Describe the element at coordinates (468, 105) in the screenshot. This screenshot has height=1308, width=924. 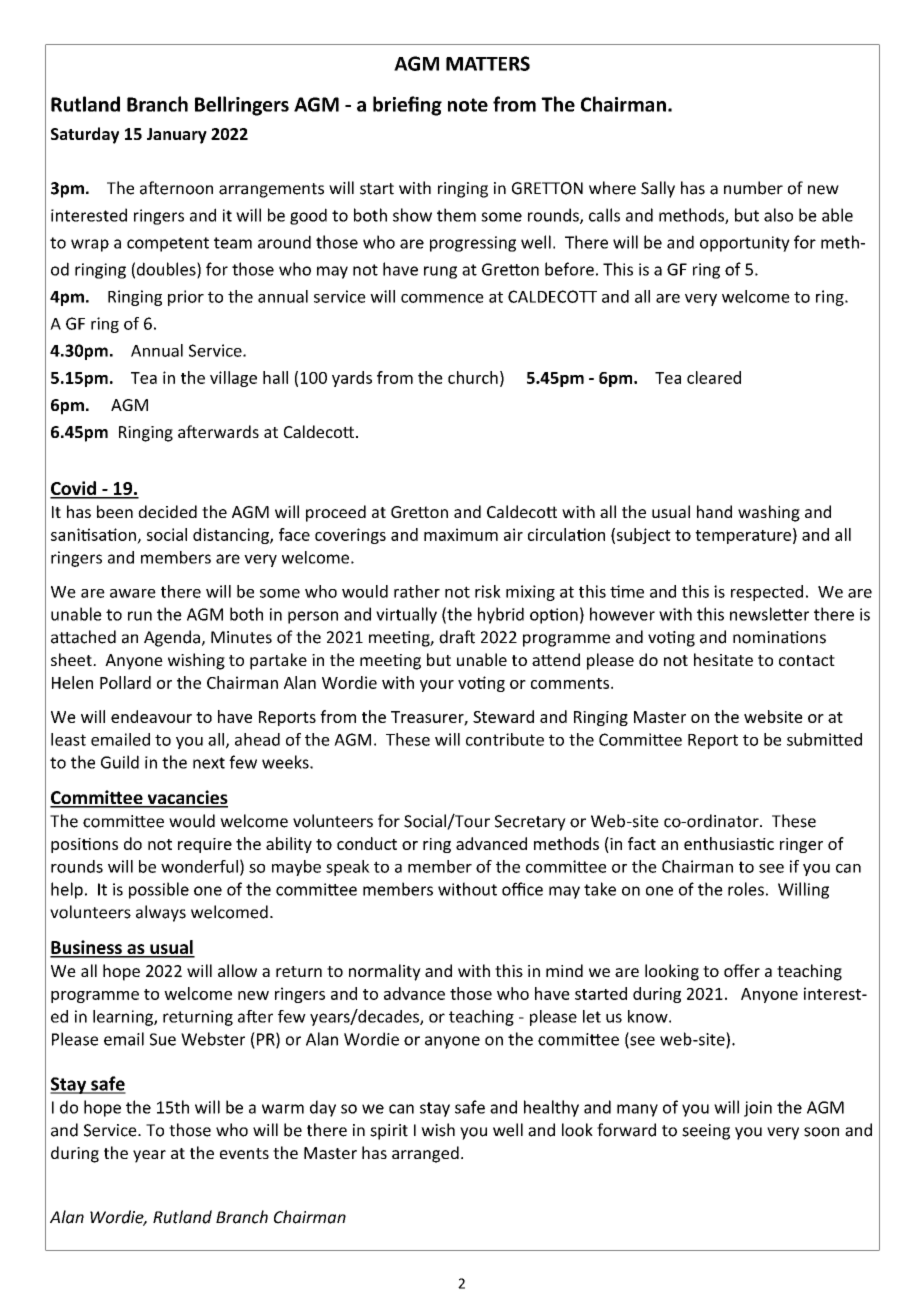
I see `note` at that location.
